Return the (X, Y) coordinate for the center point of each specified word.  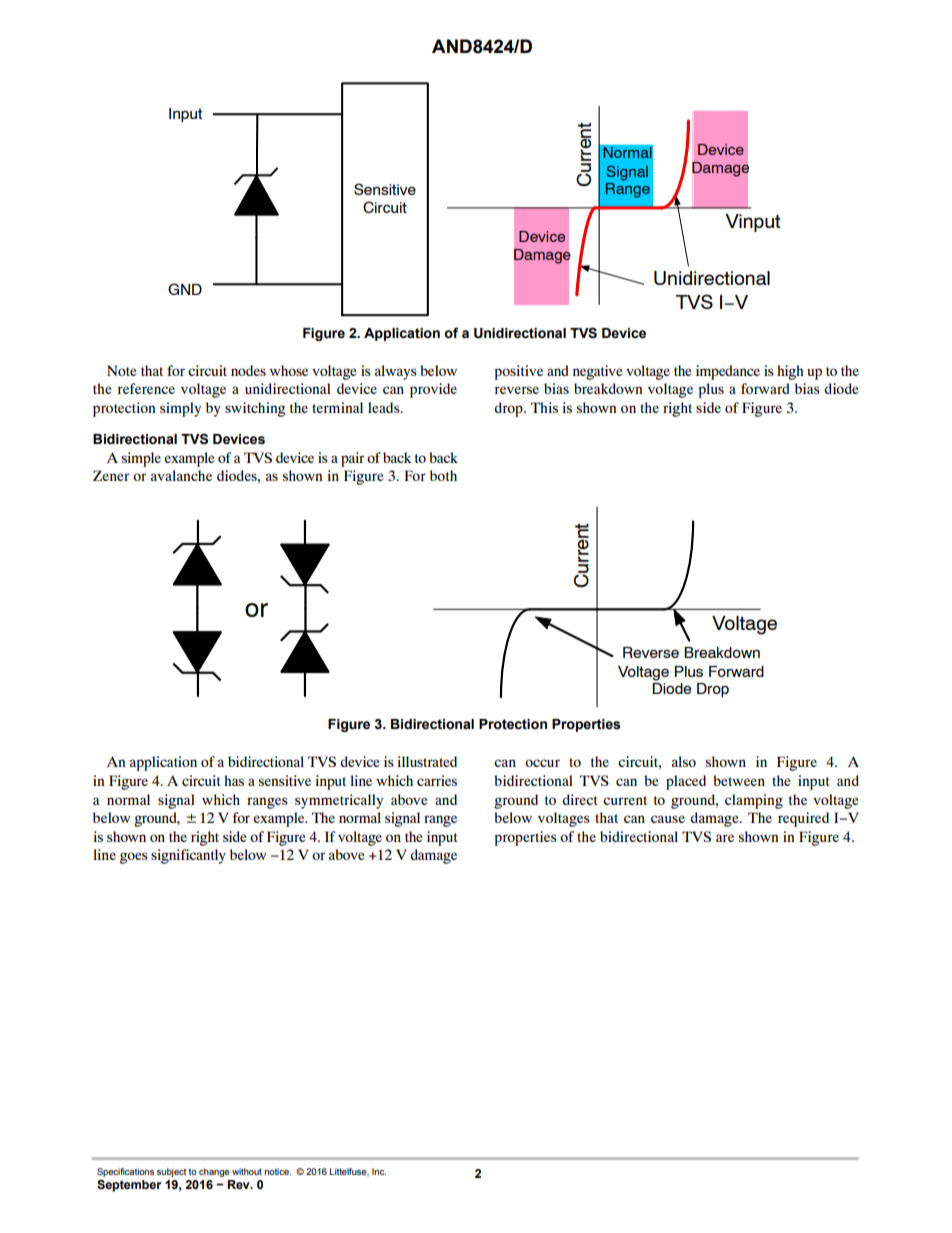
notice (278, 1171)
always (396, 372)
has (234, 780)
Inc (379, 1171)
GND (185, 289)
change (214, 1172)
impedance (728, 372)
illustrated (427, 761)
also (684, 761)
